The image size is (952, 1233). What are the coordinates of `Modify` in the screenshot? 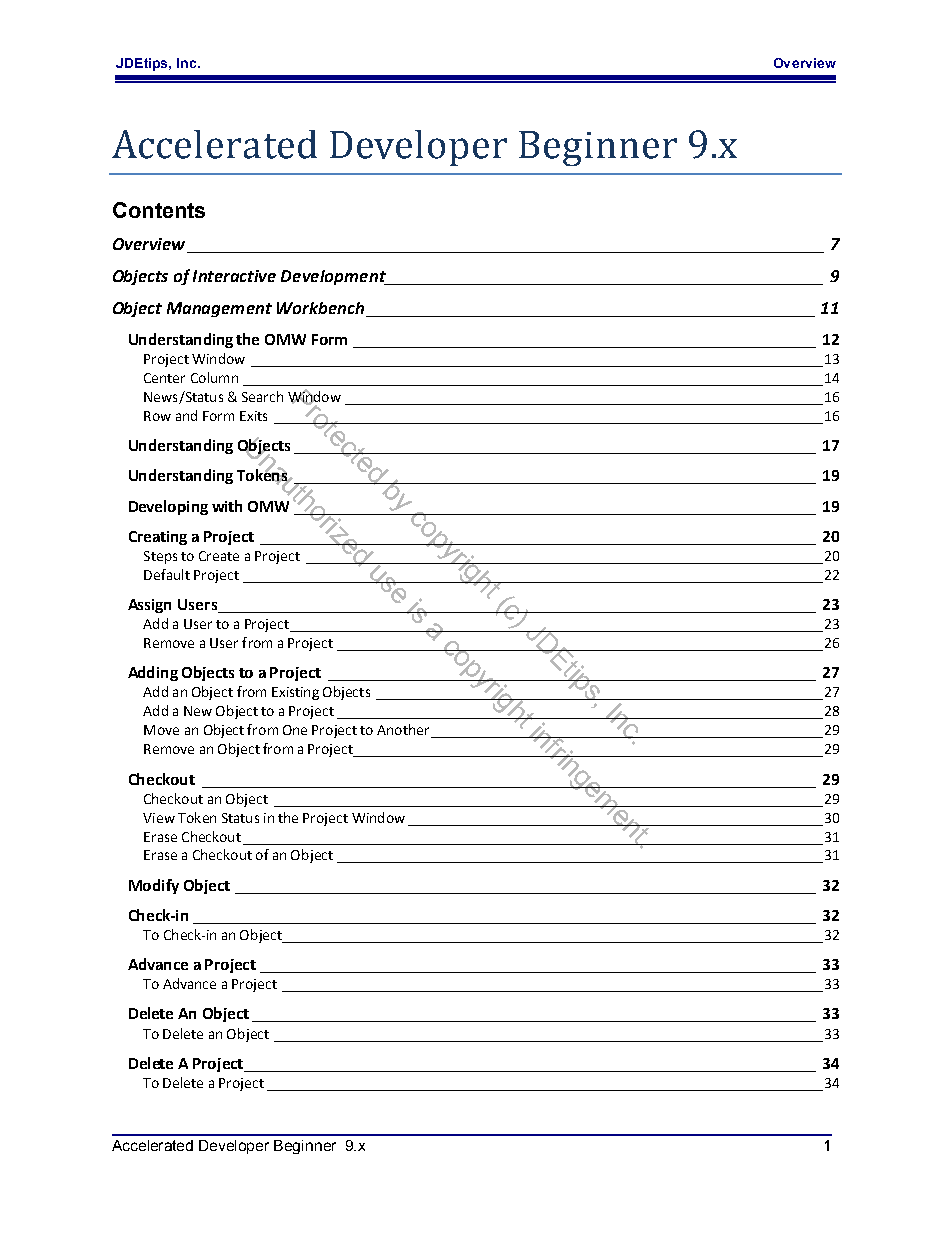 It's located at (154, 886).
